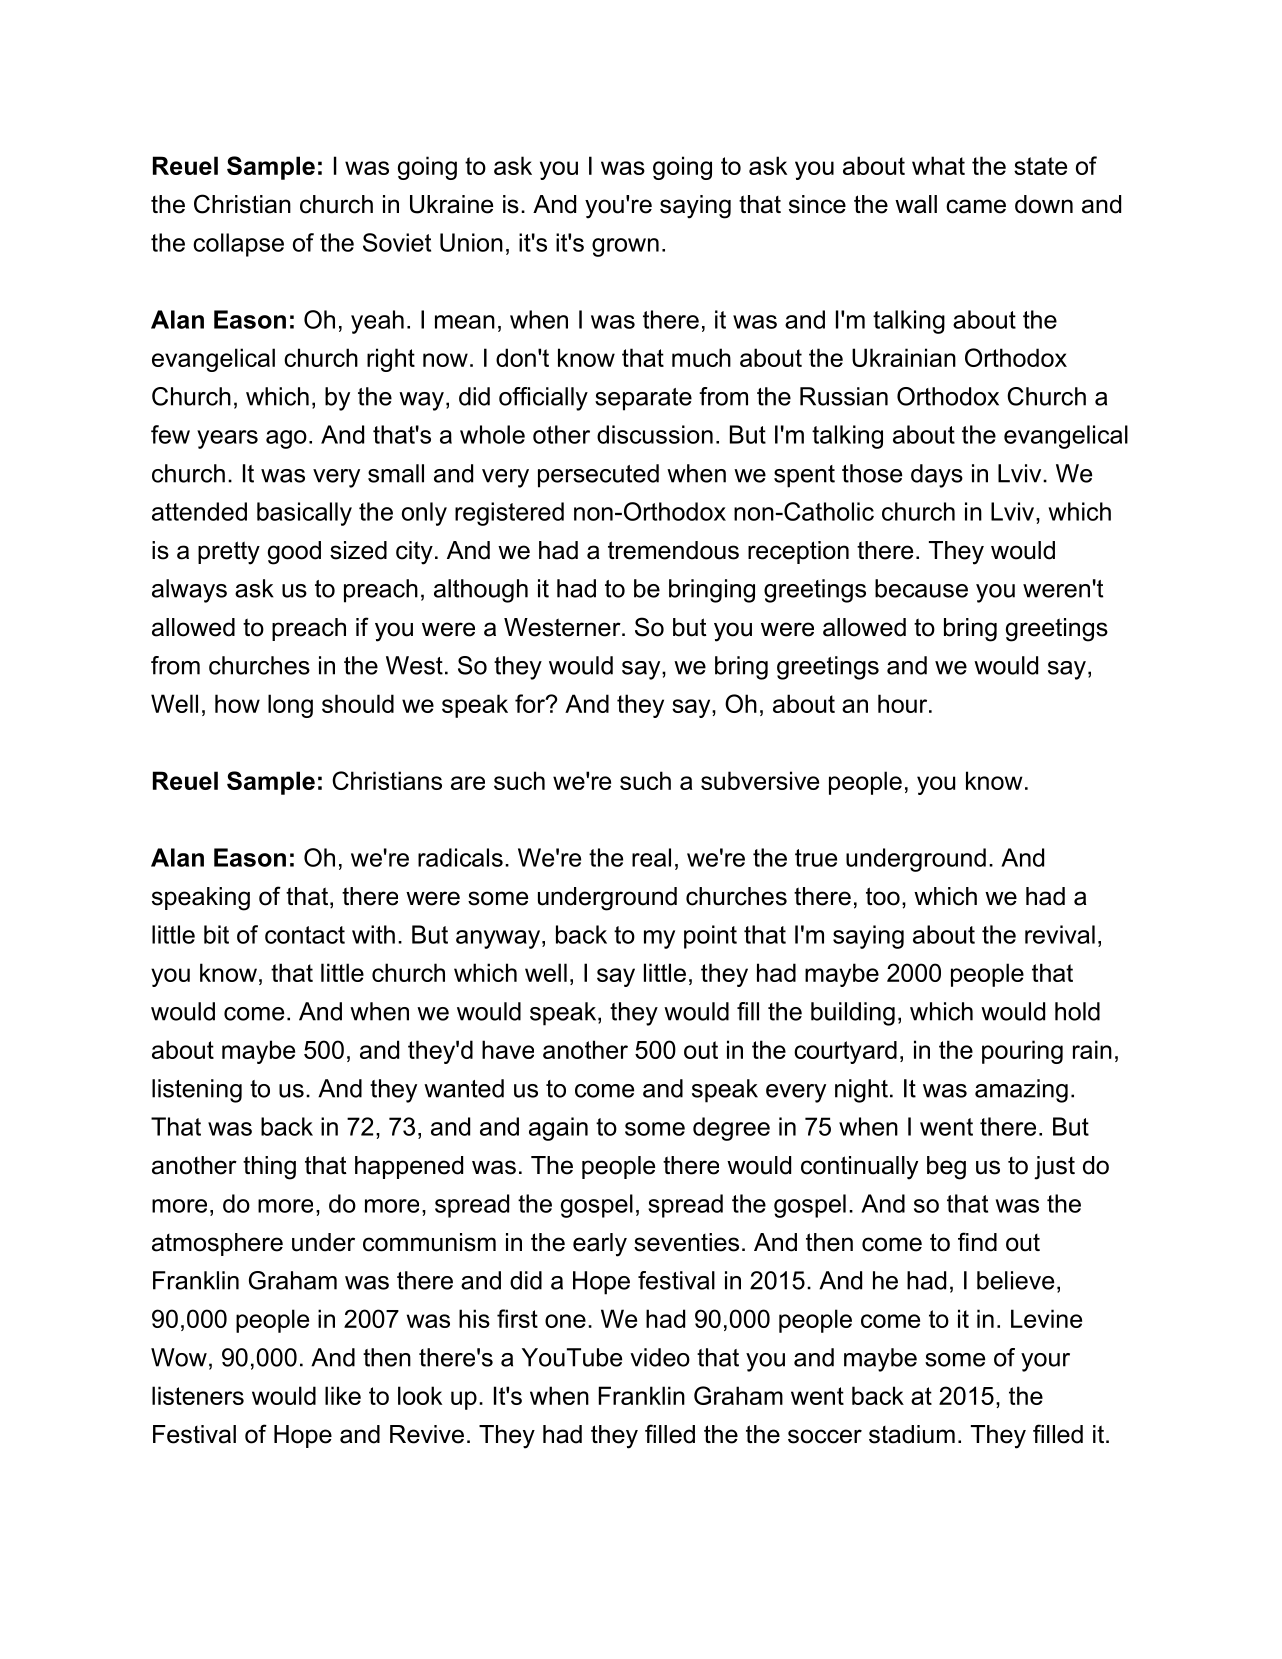  I want to click on long, so click(290, 706).
